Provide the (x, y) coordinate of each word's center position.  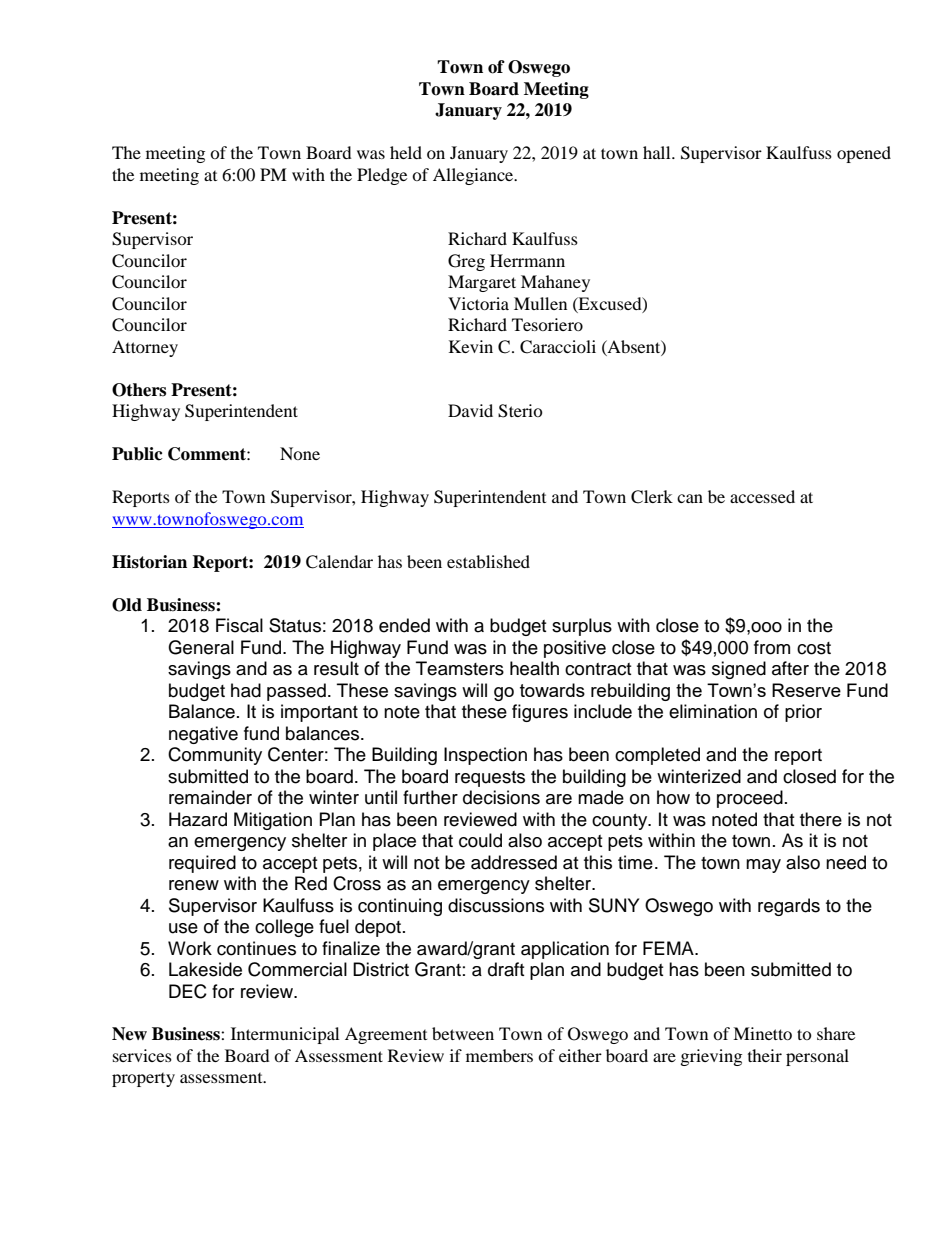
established (488, 561)
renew (194, 885)
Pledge (382, 176)
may (763, 866)
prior (803, 713)
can (690, 498)
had (246, 690)
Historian (149, 562)
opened (864, 154)
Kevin (471, 346)
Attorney (145, 348)
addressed (514, 862)
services (142, 1055)
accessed (762, 496)
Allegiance (474, 176)
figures (540, 713)
